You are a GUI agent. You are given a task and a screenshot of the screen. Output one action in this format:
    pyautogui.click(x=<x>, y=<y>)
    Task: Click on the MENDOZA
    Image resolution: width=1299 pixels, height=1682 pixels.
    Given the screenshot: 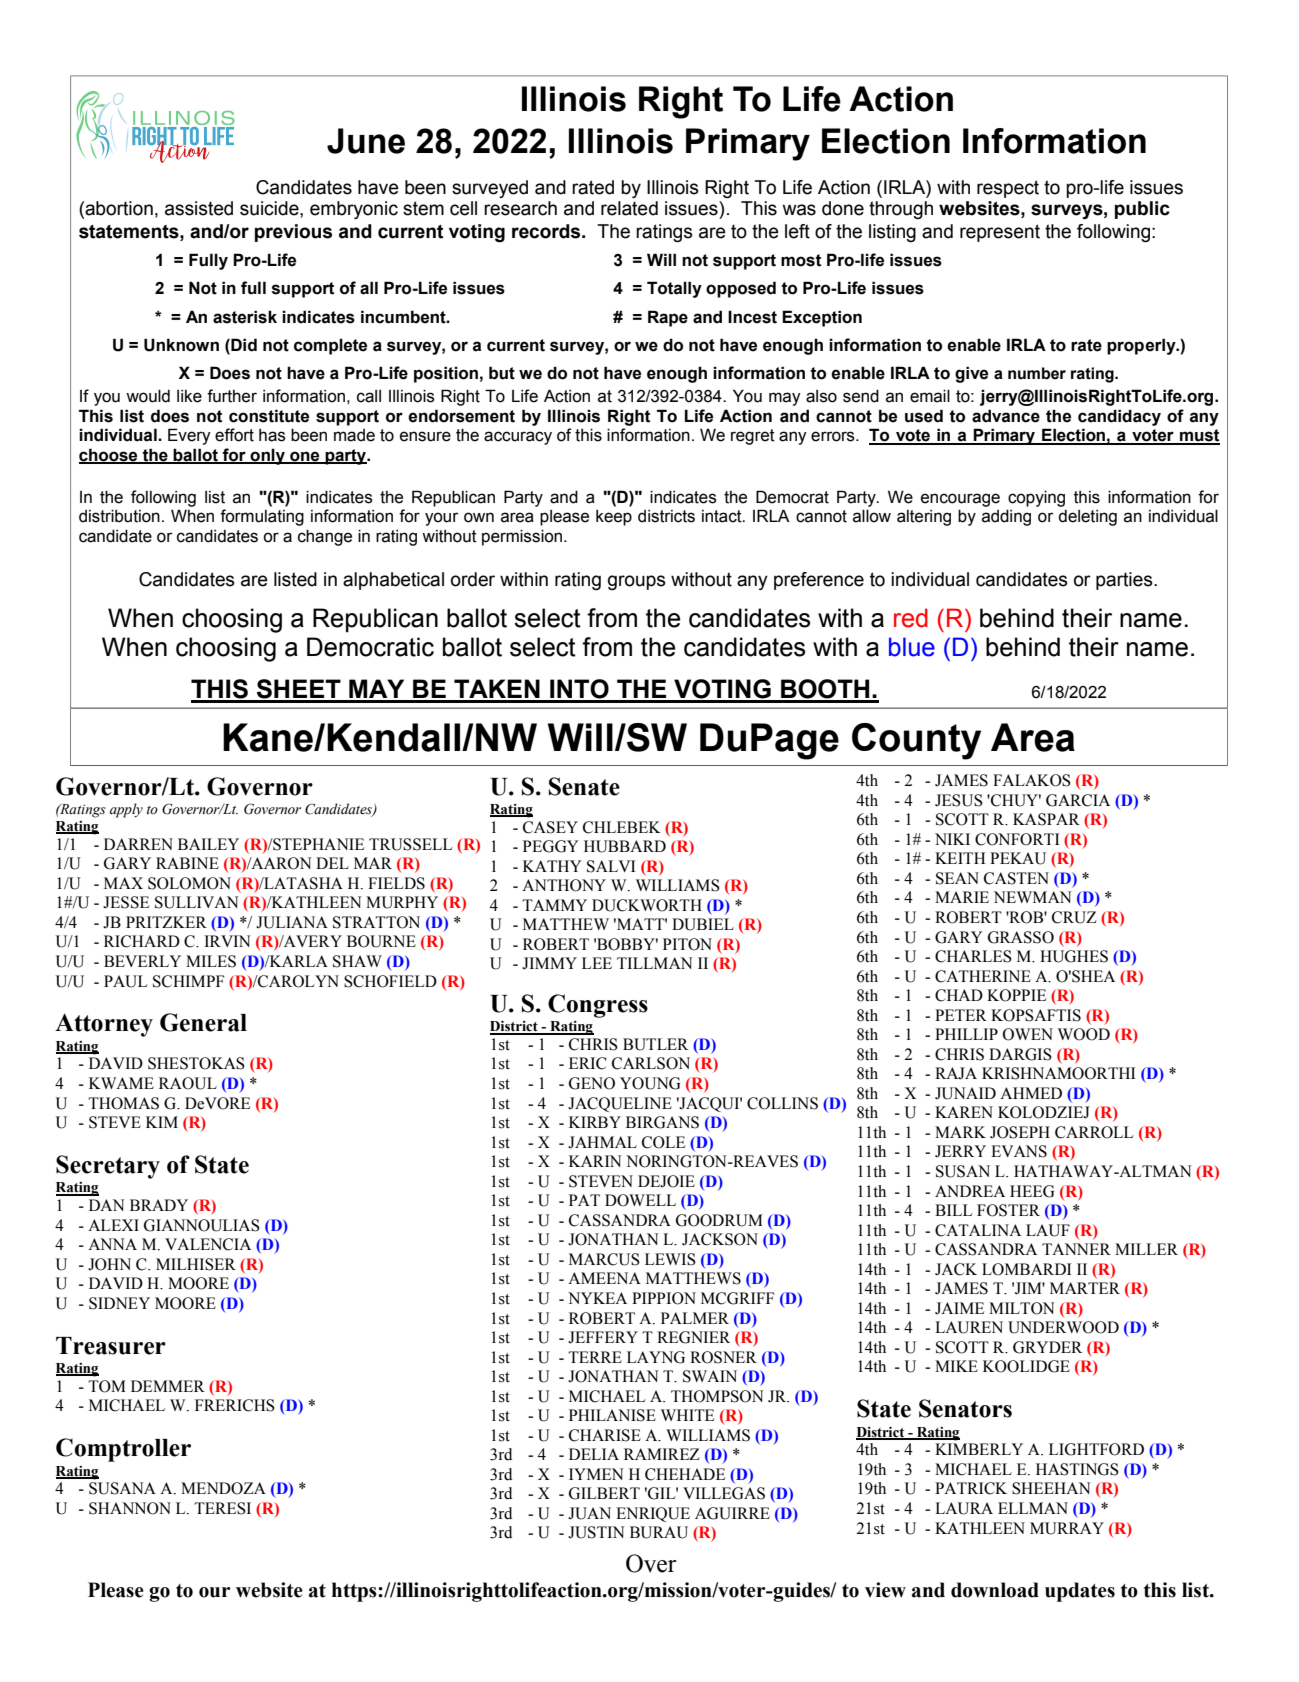 What is the action you would take?
    pyautogui.click(x=223, y=1488)
